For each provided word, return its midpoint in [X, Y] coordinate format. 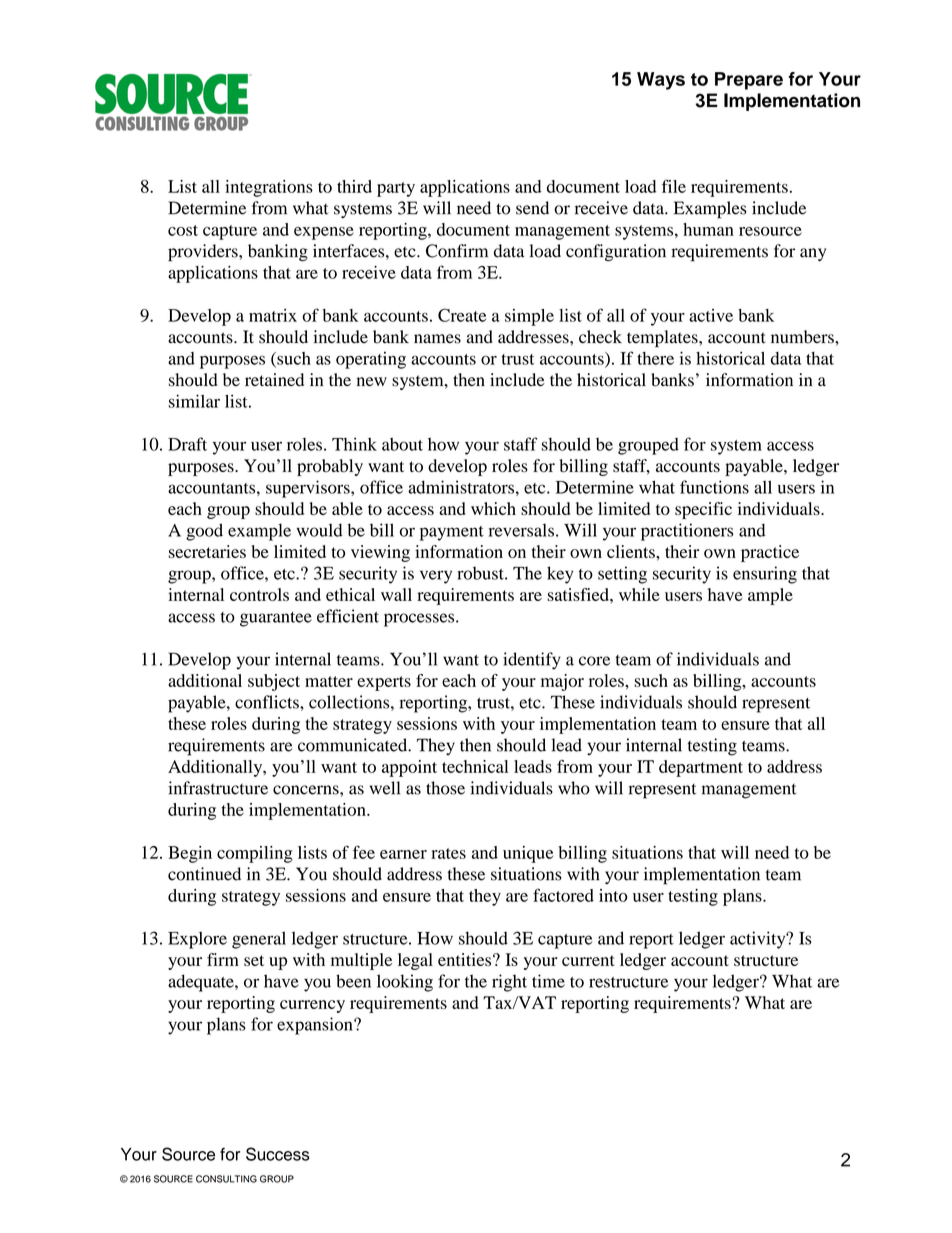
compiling [255, 854]
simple [529, 317]
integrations [269, 188]
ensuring [765, 575]
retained [274, 380]
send [532, 208]
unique [528, 854]
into [613, 895]
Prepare [749, 81]
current [588, 960]
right [509, 983]
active [711, 315]
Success [278, 1154]
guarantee [276, 619]
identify [532, 661]
